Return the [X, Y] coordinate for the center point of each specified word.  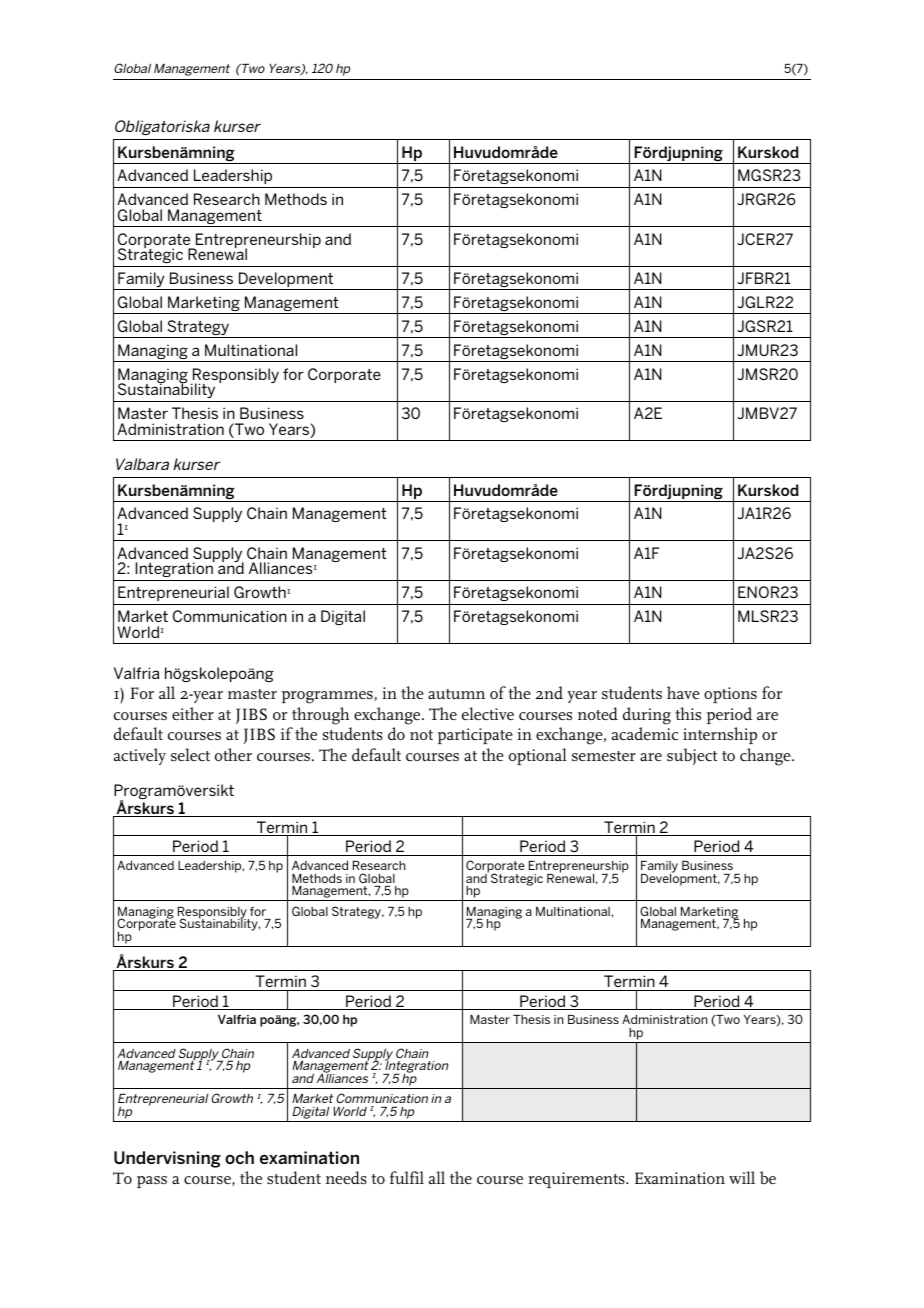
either [193, 713]
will [742, 1177]
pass [152, 1182]
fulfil [407, 1177]
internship [720, 735]
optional [538, 756]
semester [604, 756]
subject [692, 756]
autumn [456, 694]
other [233, 754]
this [688, 713]
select [190, 754]
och [239, 1157]
